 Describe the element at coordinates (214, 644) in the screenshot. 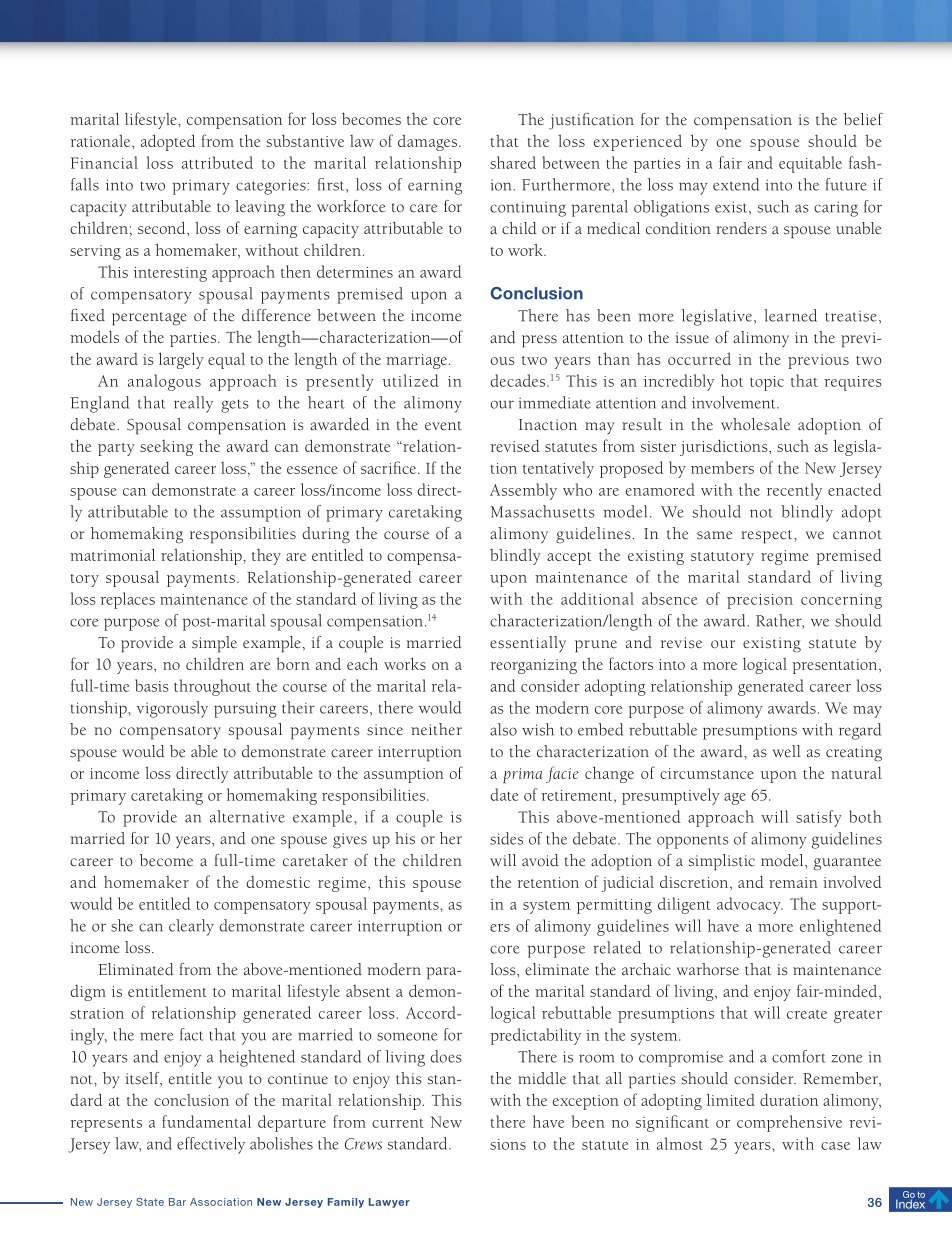

I see `simple` at that location.
